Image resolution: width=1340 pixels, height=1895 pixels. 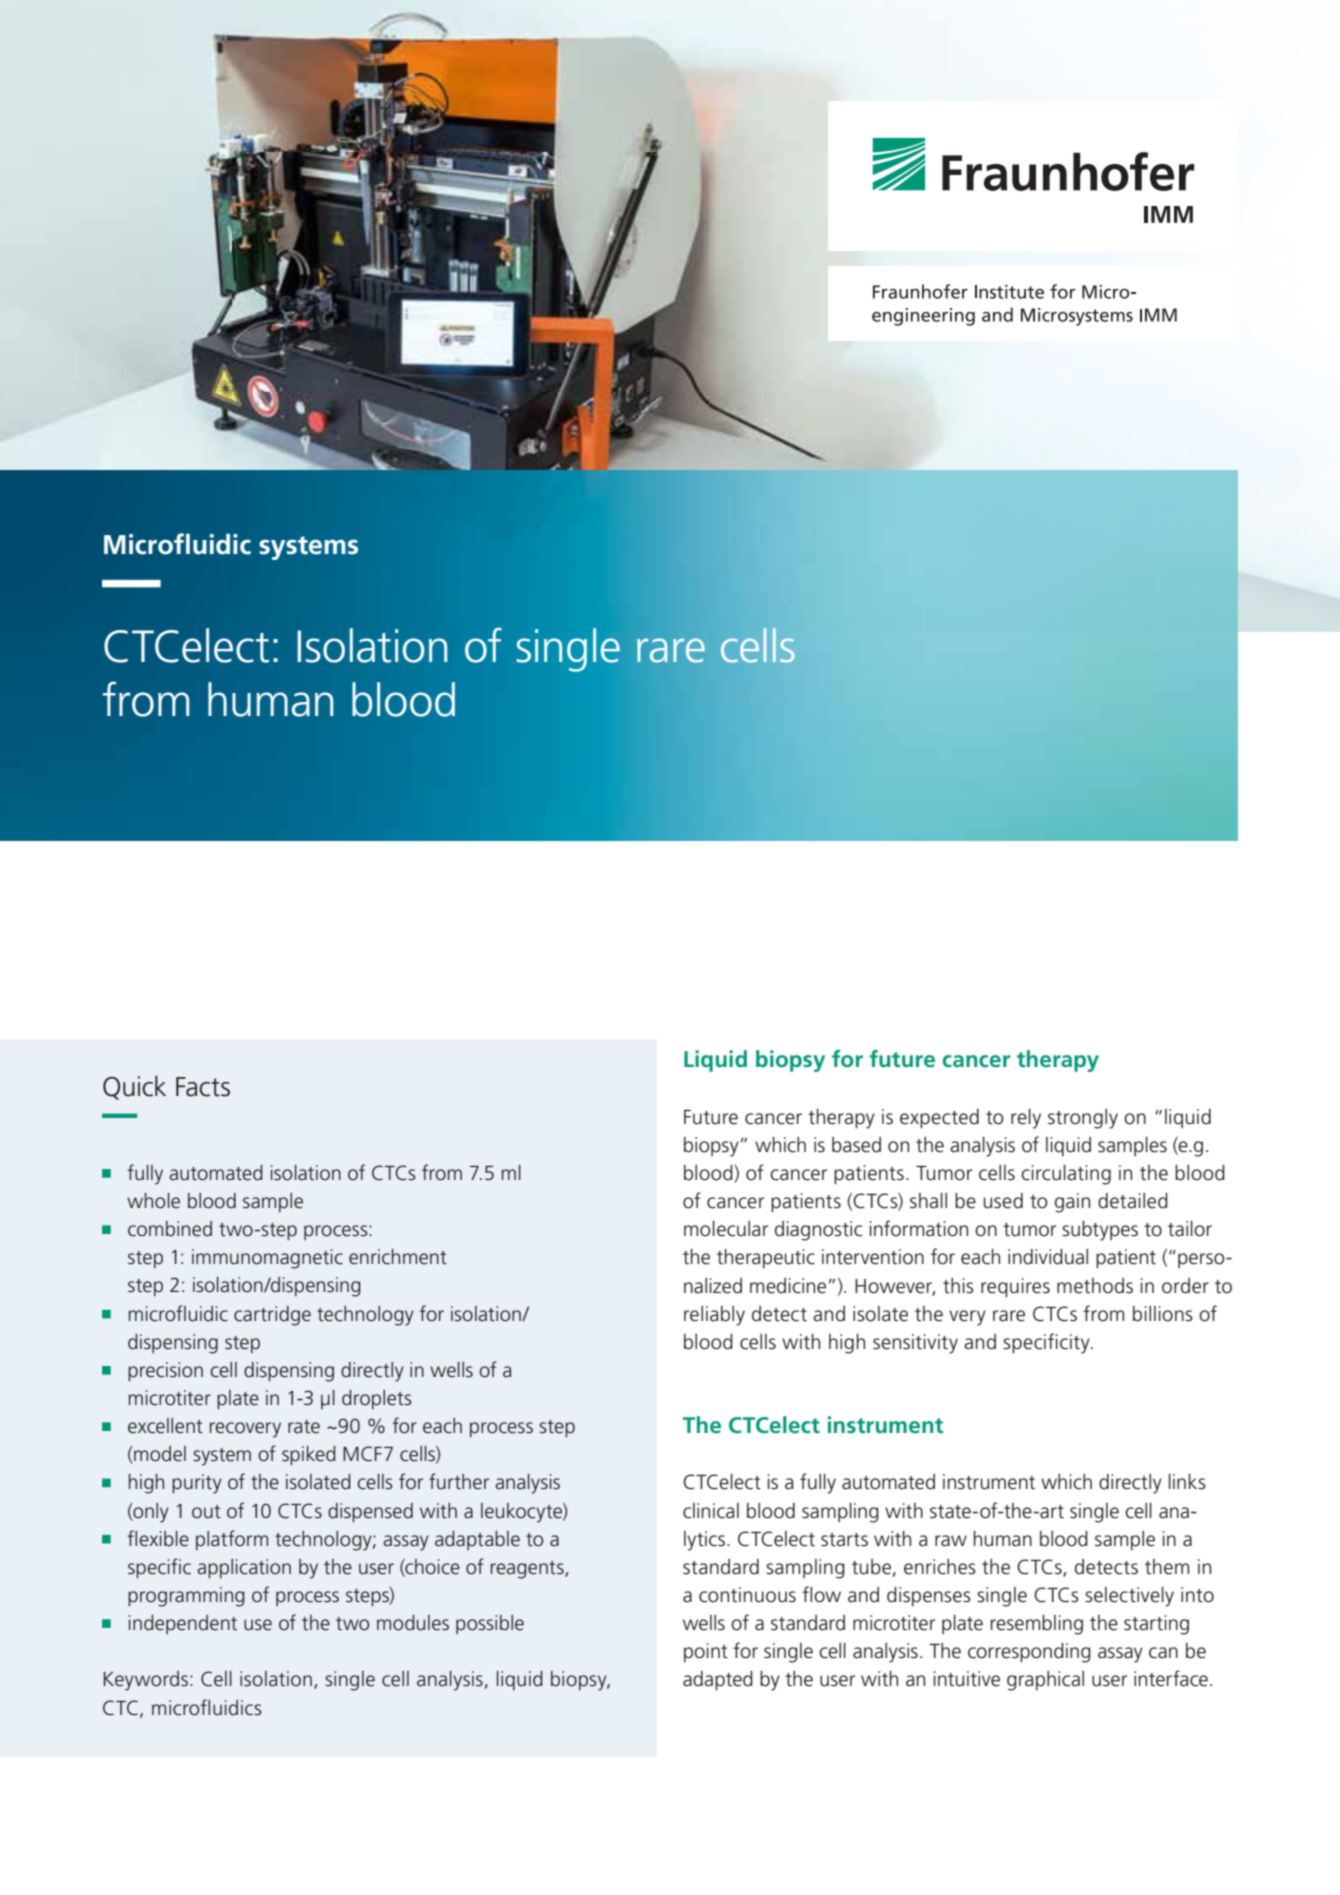 What do you see at coordinates (165, 1372) in the document?
I see `precision` at bounding box center [165, 1372].
